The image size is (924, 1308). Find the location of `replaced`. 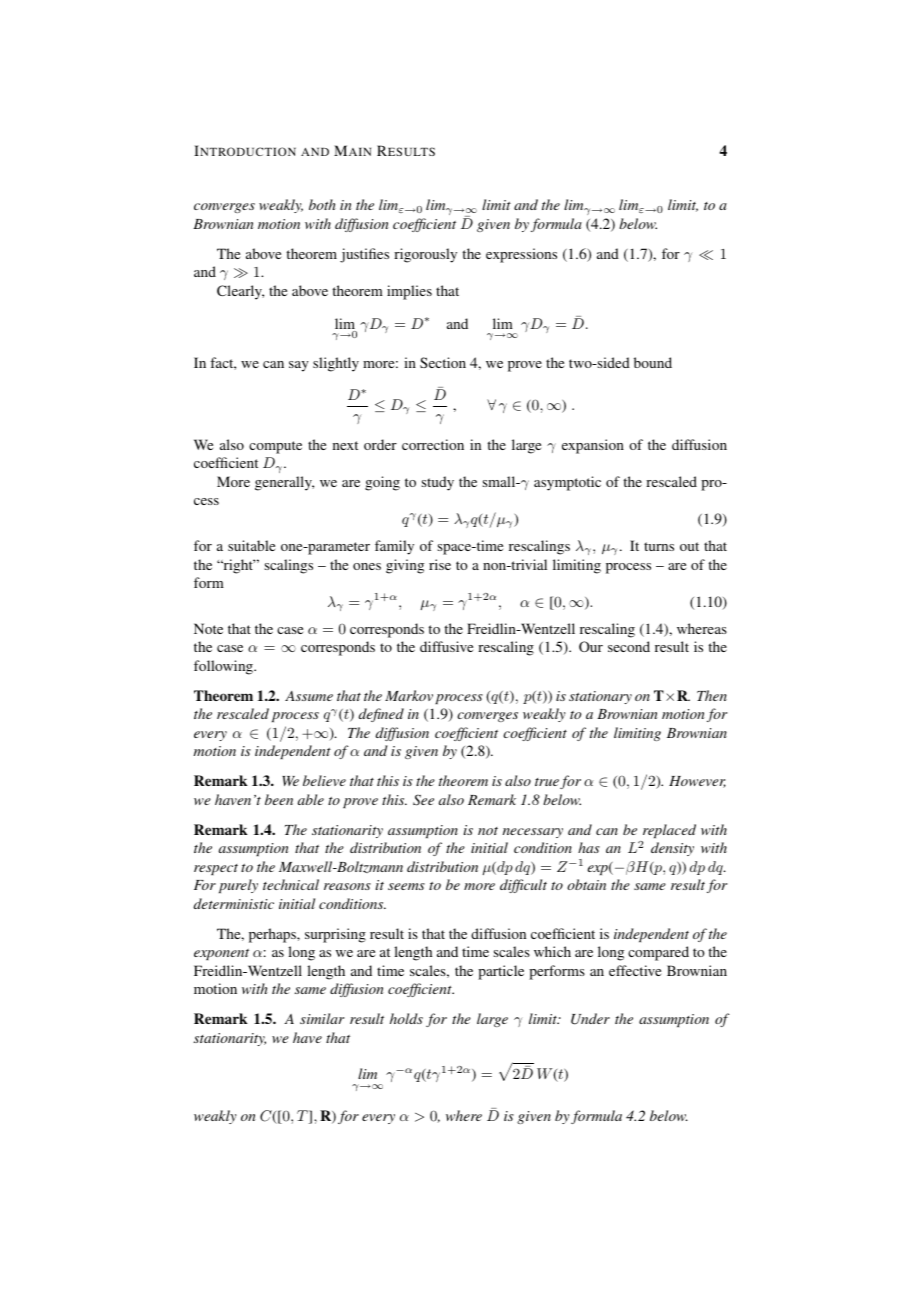

replaced is located at coordinates (669, 831).
